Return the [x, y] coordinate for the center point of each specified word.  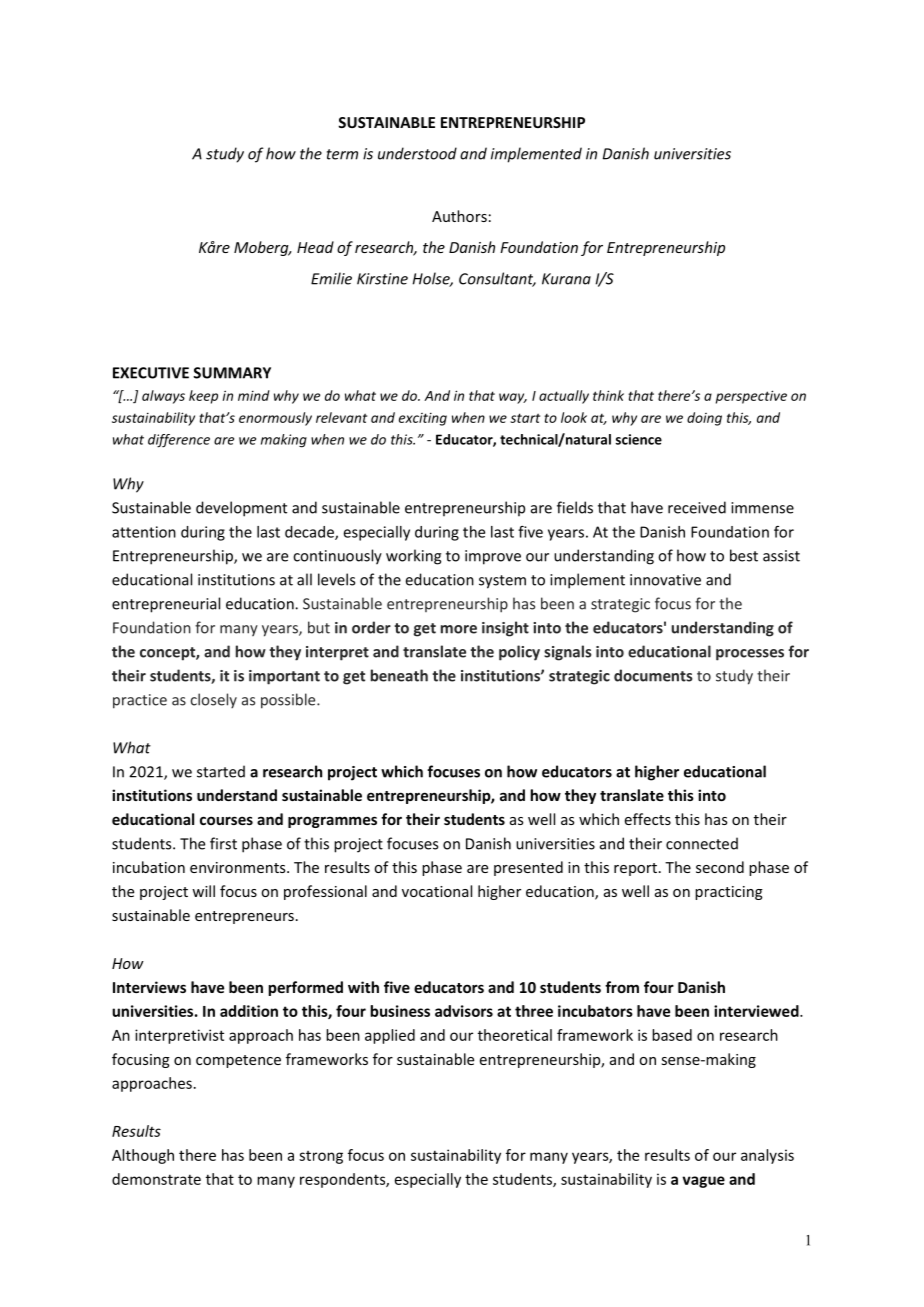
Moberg [262, 248]
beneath [399, 675]
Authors [459, 216]
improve [493, 557]
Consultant [497, 279]
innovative [665, 580]
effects [648, 819]
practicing [729, 893]
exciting [423, 419]
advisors [464, 1011]
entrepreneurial [166, 605]
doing [704, 419]
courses [226, 820]
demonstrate [156, 1179]
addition [249, 1011]
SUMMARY [232, 373]
